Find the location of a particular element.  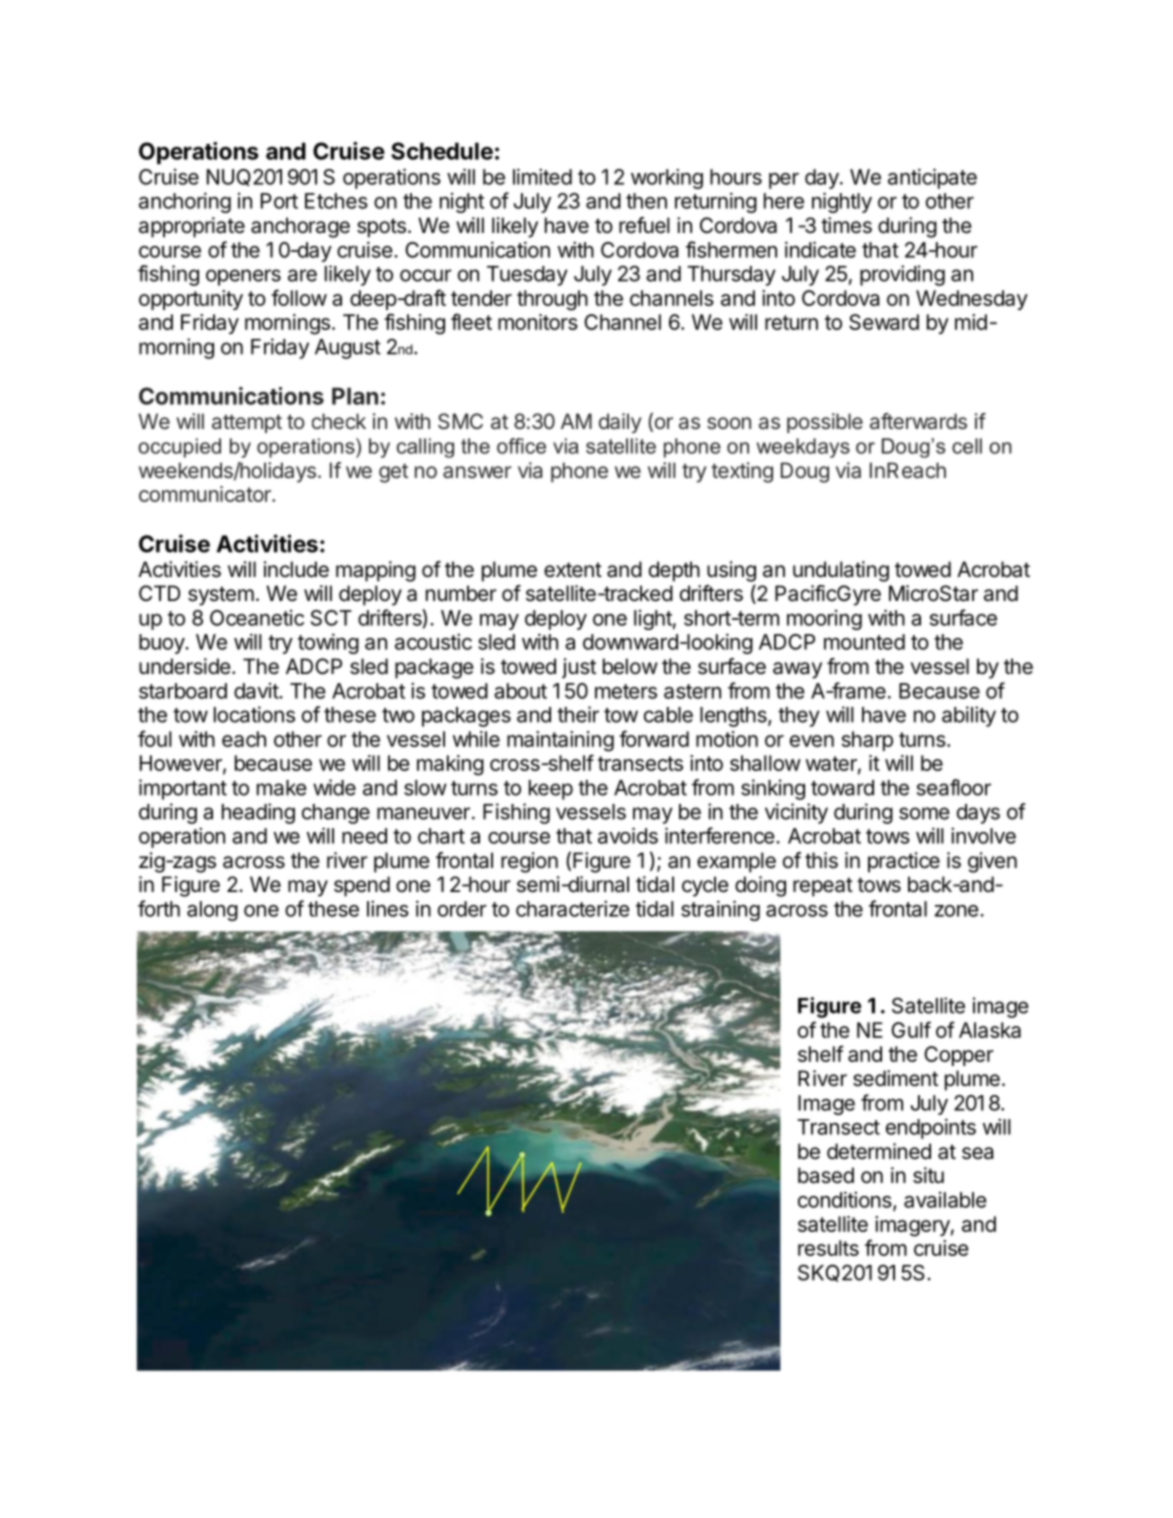

based is located at coordinates (826, 1175).
